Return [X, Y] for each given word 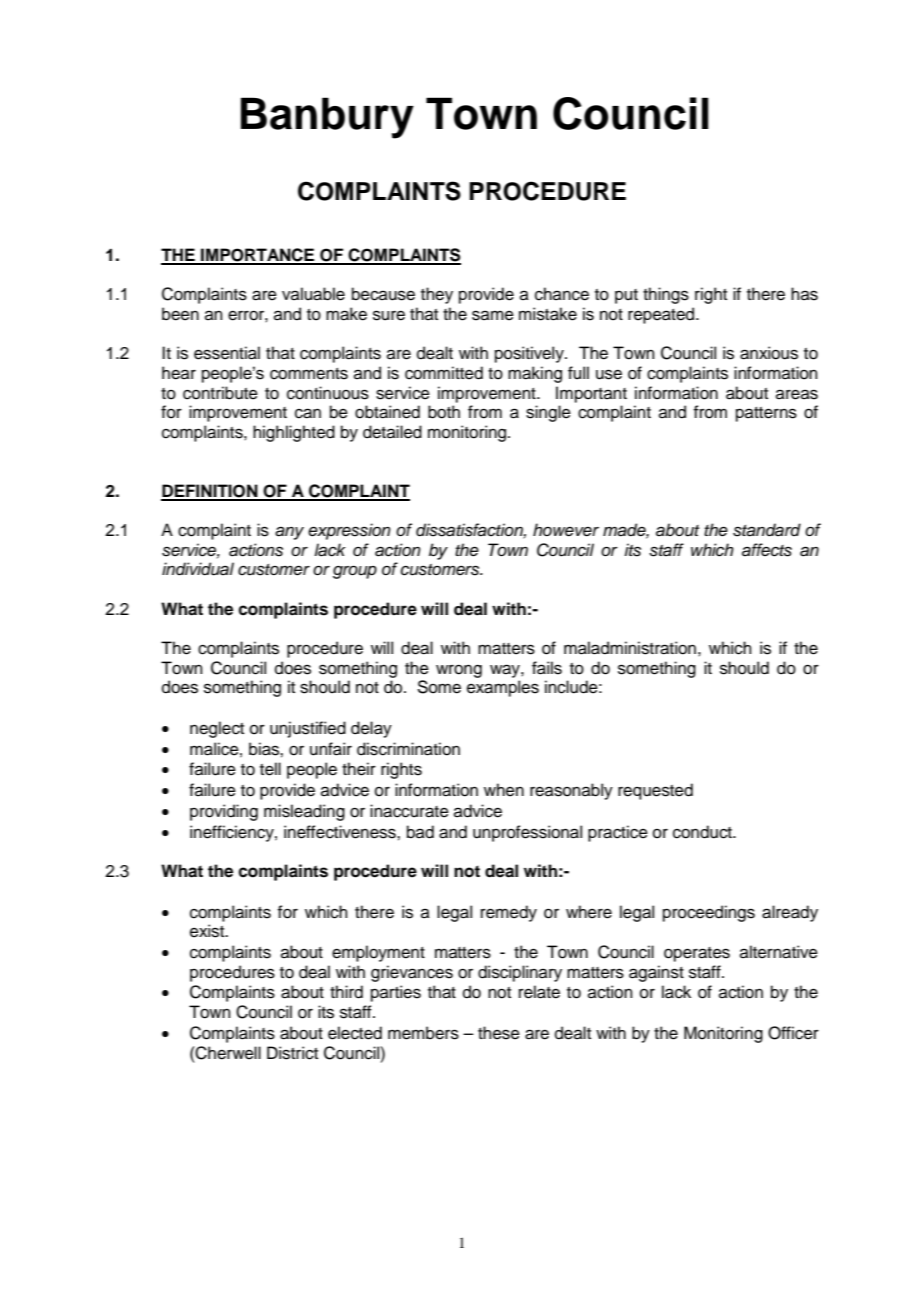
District [292, 1053]
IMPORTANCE [258, 256]
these [499, 1033]
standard [767, 530]
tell [270, 769]
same [493, 315]
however [566, 530]
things [666, 295]
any [289, 533]
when [504, 790]
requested [655, 791]
